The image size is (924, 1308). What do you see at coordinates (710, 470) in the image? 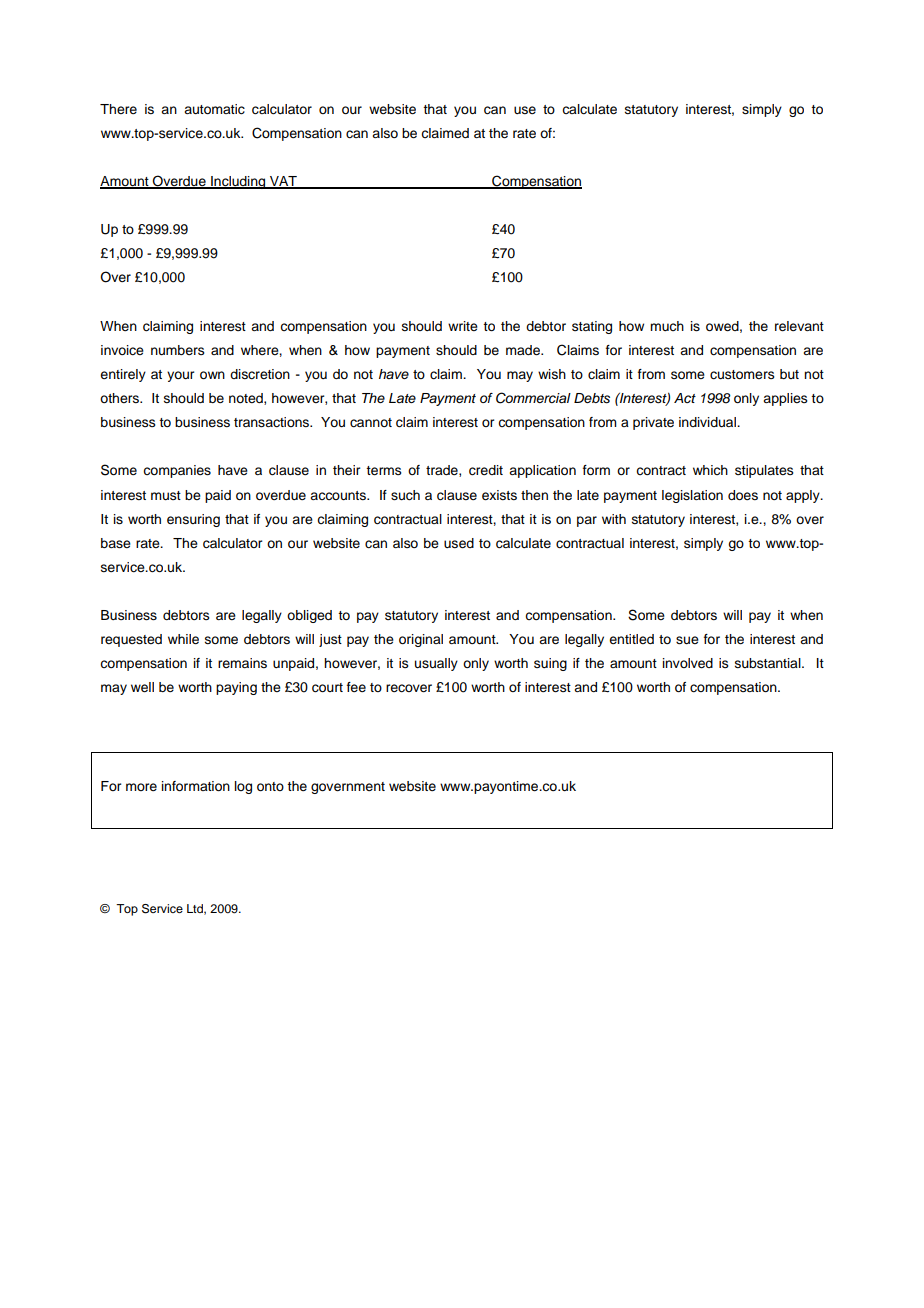
I see `which` at bounding box center [710, 470].
